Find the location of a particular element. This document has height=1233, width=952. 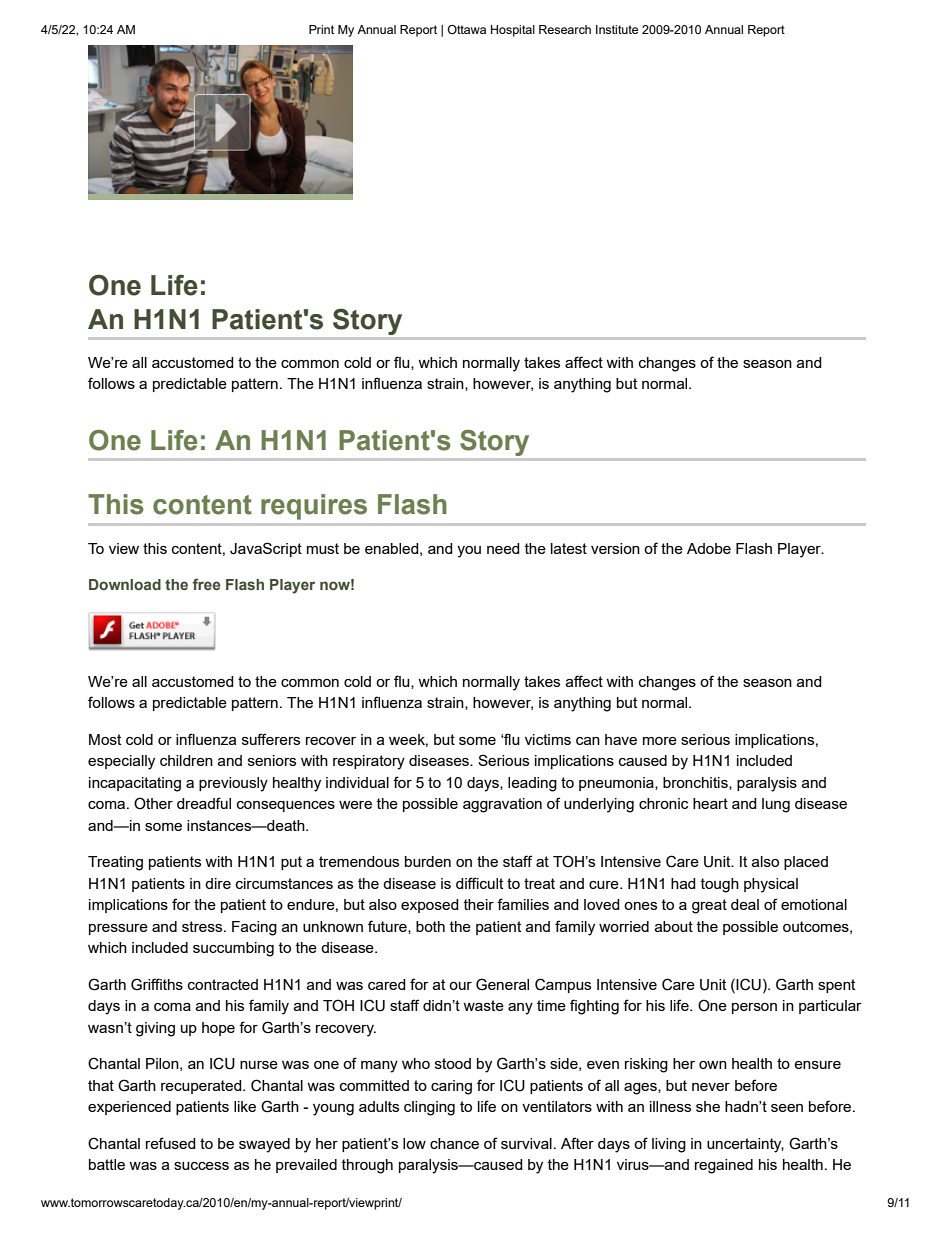

Hospital is located at coordinates (513, 31).
